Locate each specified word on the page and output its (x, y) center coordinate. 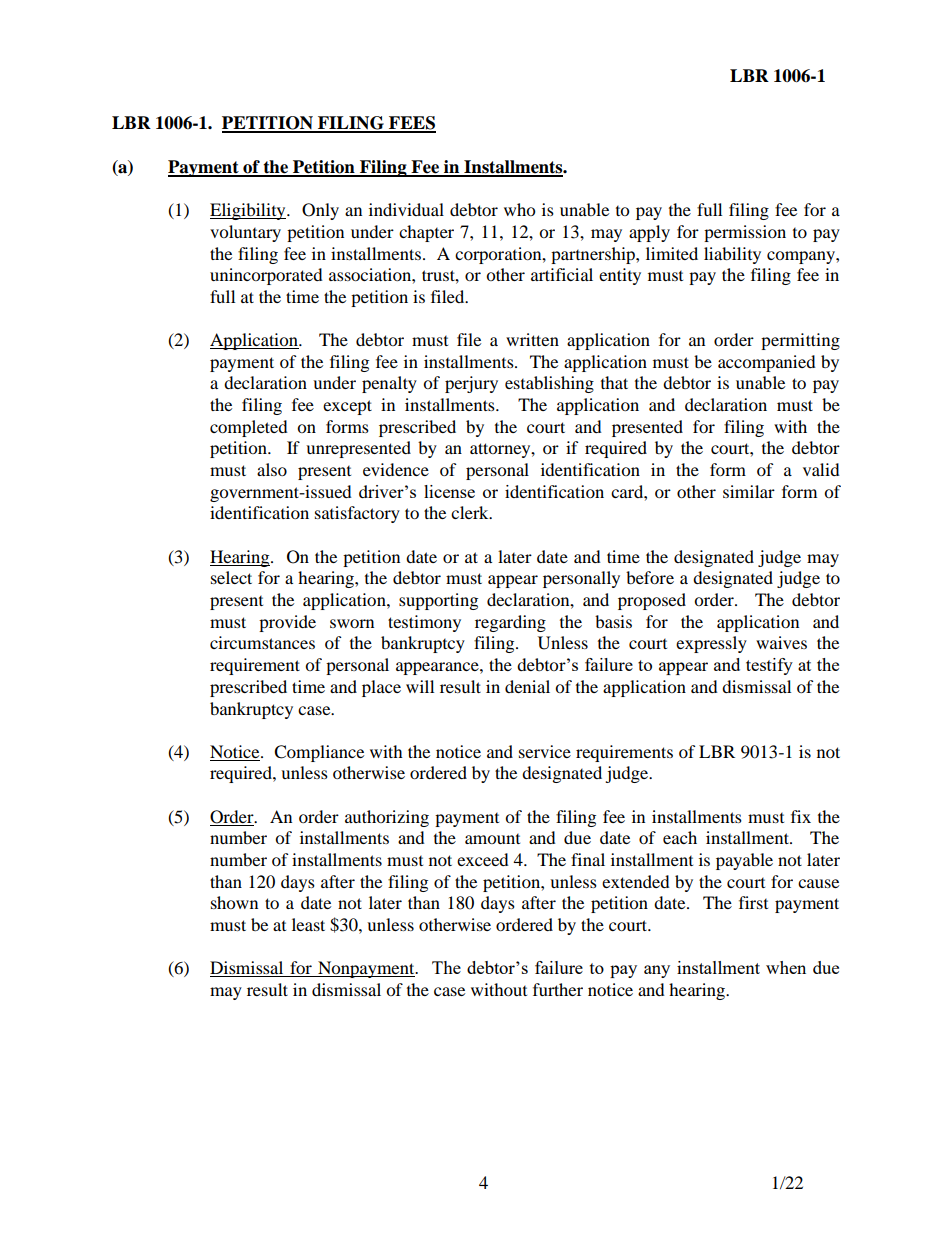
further (558, 989)
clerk (471, 512)
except (347, 407)
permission (745, 233)
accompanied (767, 363)
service (545, 751)
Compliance (319, 753)
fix (801, 816)
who (519, 209)
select (231, 577)
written (532, 339)
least (308, 924)
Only (320, 211)
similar (749, 491)
